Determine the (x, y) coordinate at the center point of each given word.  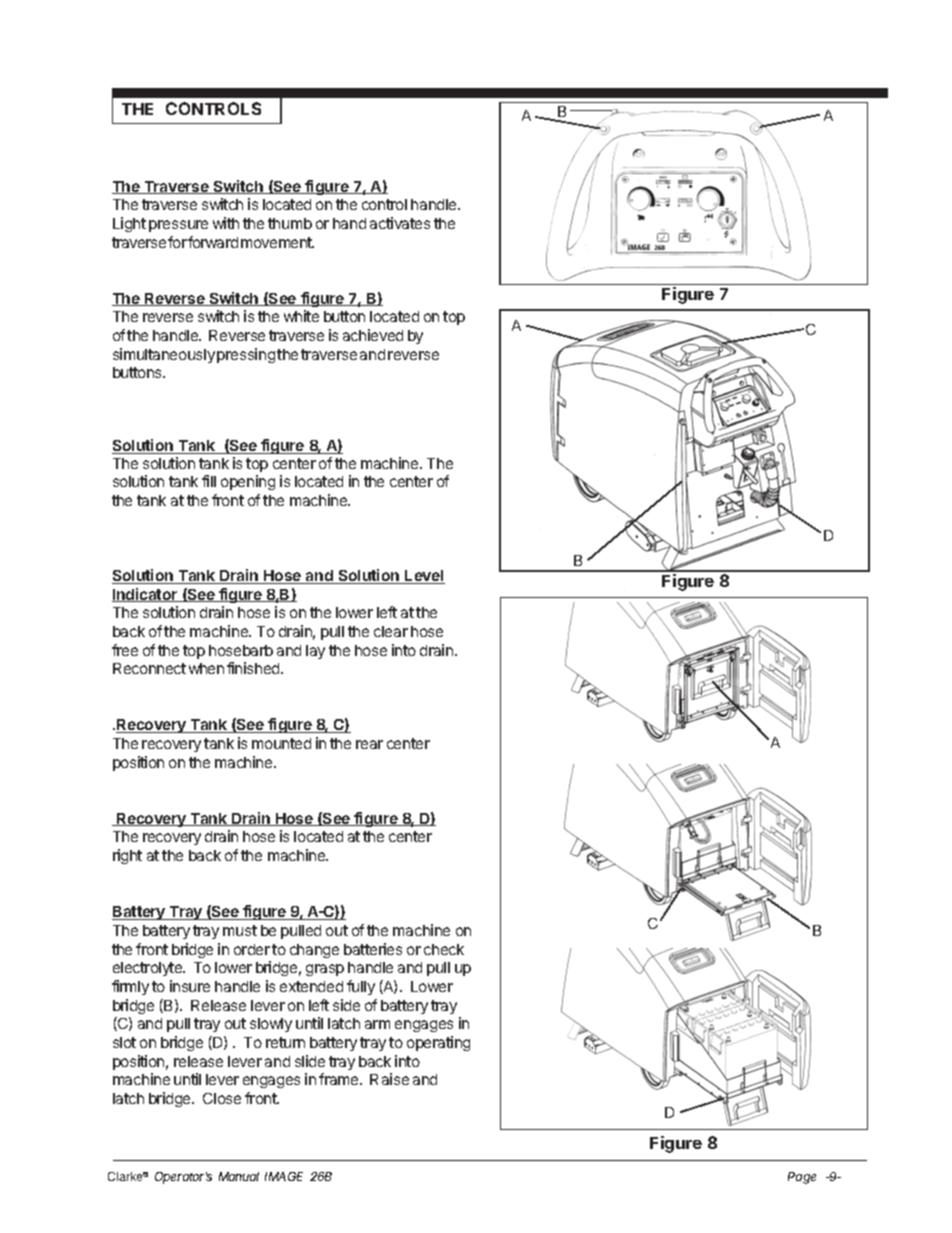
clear (391, 631)
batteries (373, 949)
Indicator (146, 595)
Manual (239, 1176)
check (444, 949)
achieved (373, 335)
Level (424, 577)
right (127, 856)
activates (400, 223)
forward (213, 242)
